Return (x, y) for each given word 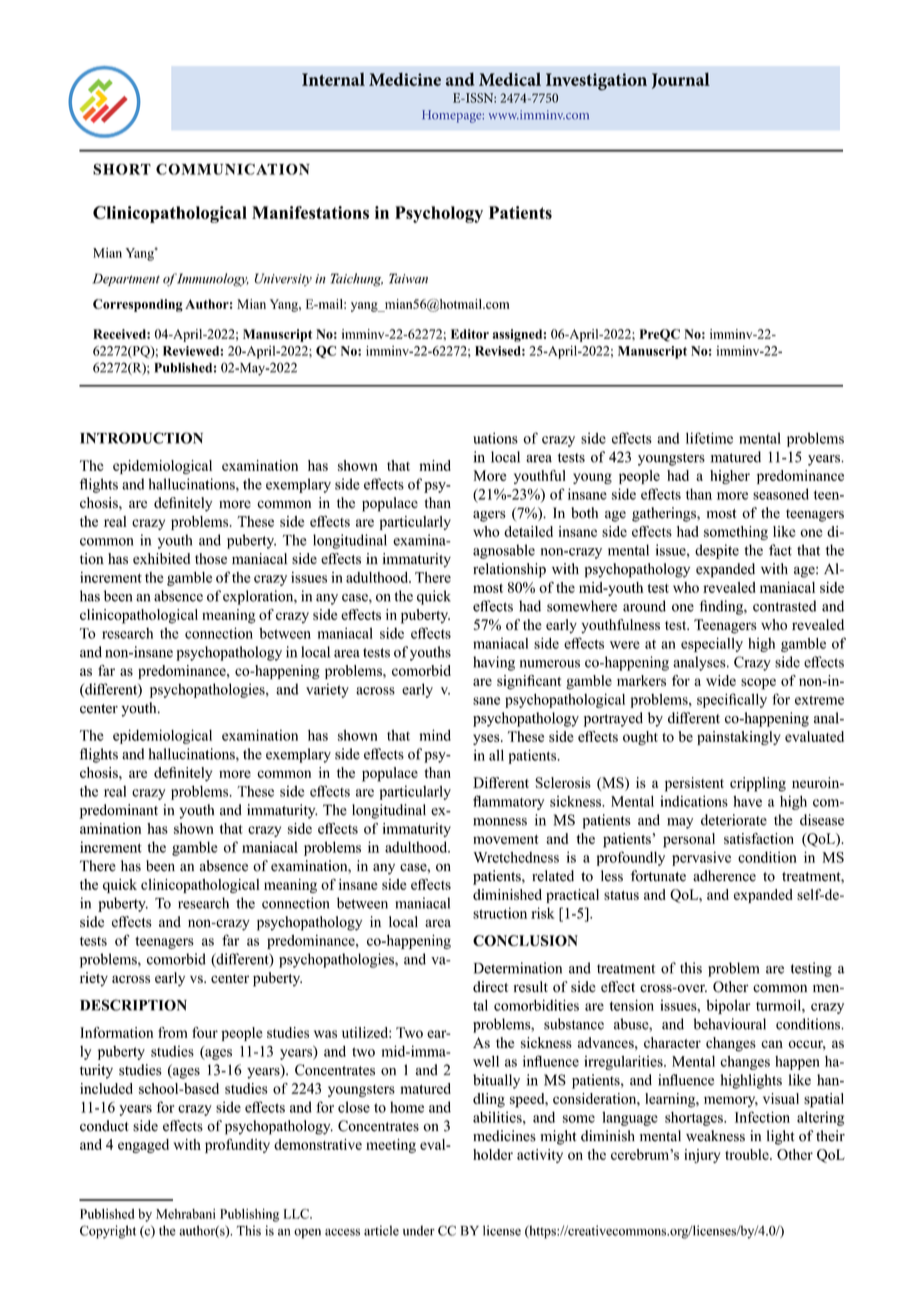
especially (712, 645)
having (494, 663)
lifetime (709, 438)
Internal (333, 79)
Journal (681, 80)
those (211, 558)
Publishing (249, 1215)
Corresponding (138, 305)
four (205, 1032)
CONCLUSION (525, 940)
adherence (724, 876)
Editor (470, 334)
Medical (510, 79)
